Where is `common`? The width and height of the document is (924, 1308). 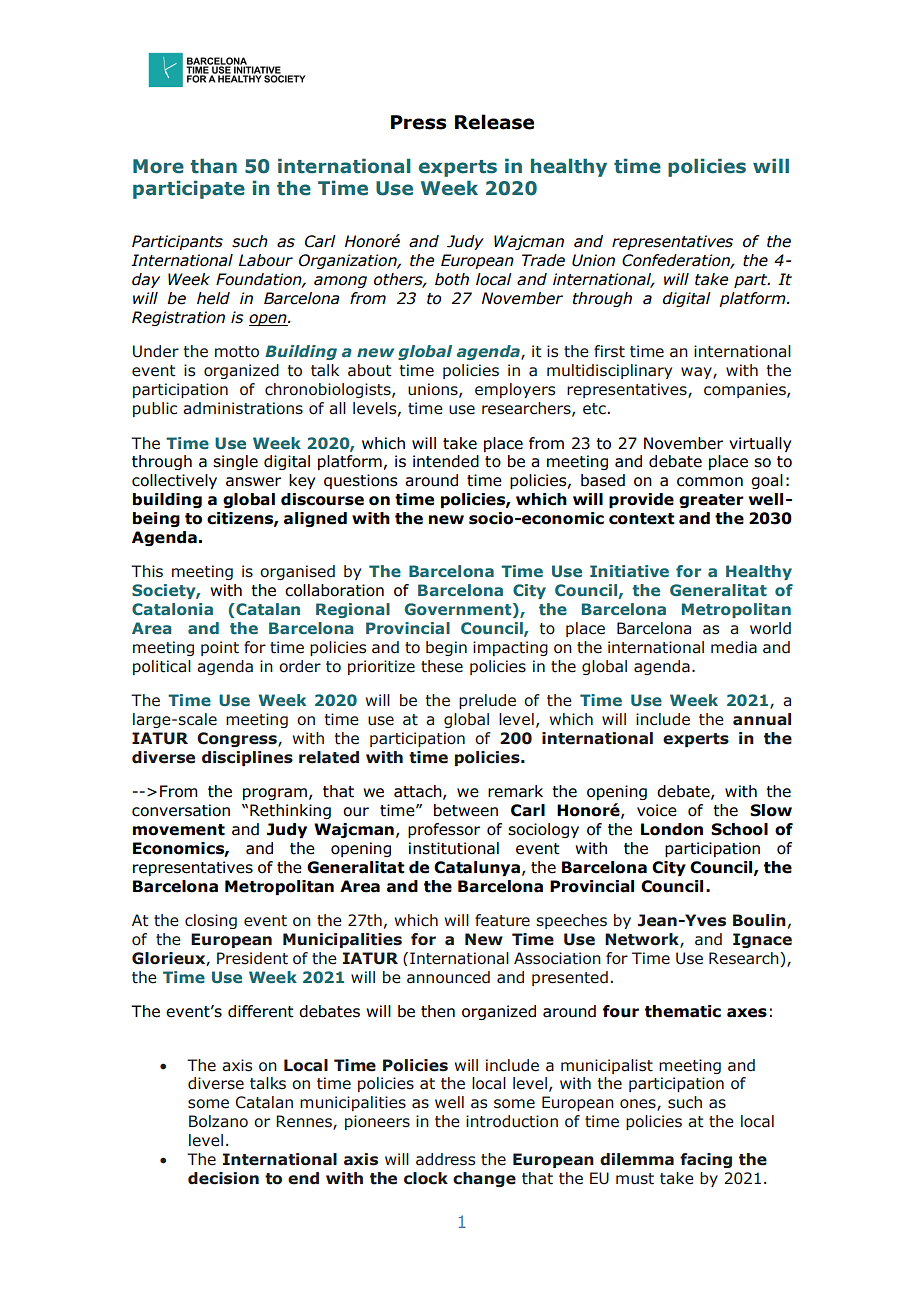 common is located at coordinates (710, 482).
